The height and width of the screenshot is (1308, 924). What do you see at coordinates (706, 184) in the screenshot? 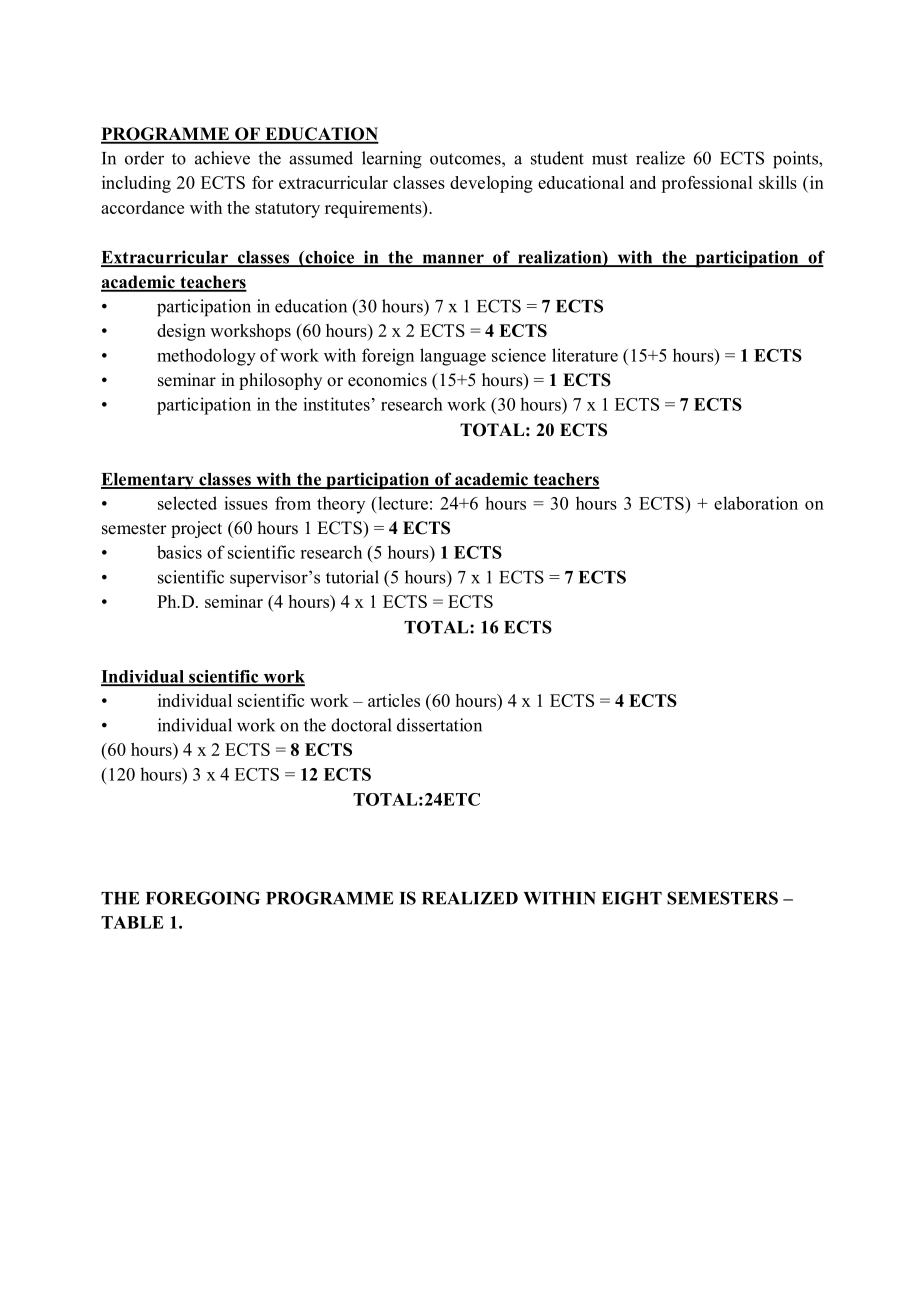
I see `professional` at bounding box center [706, 184].
